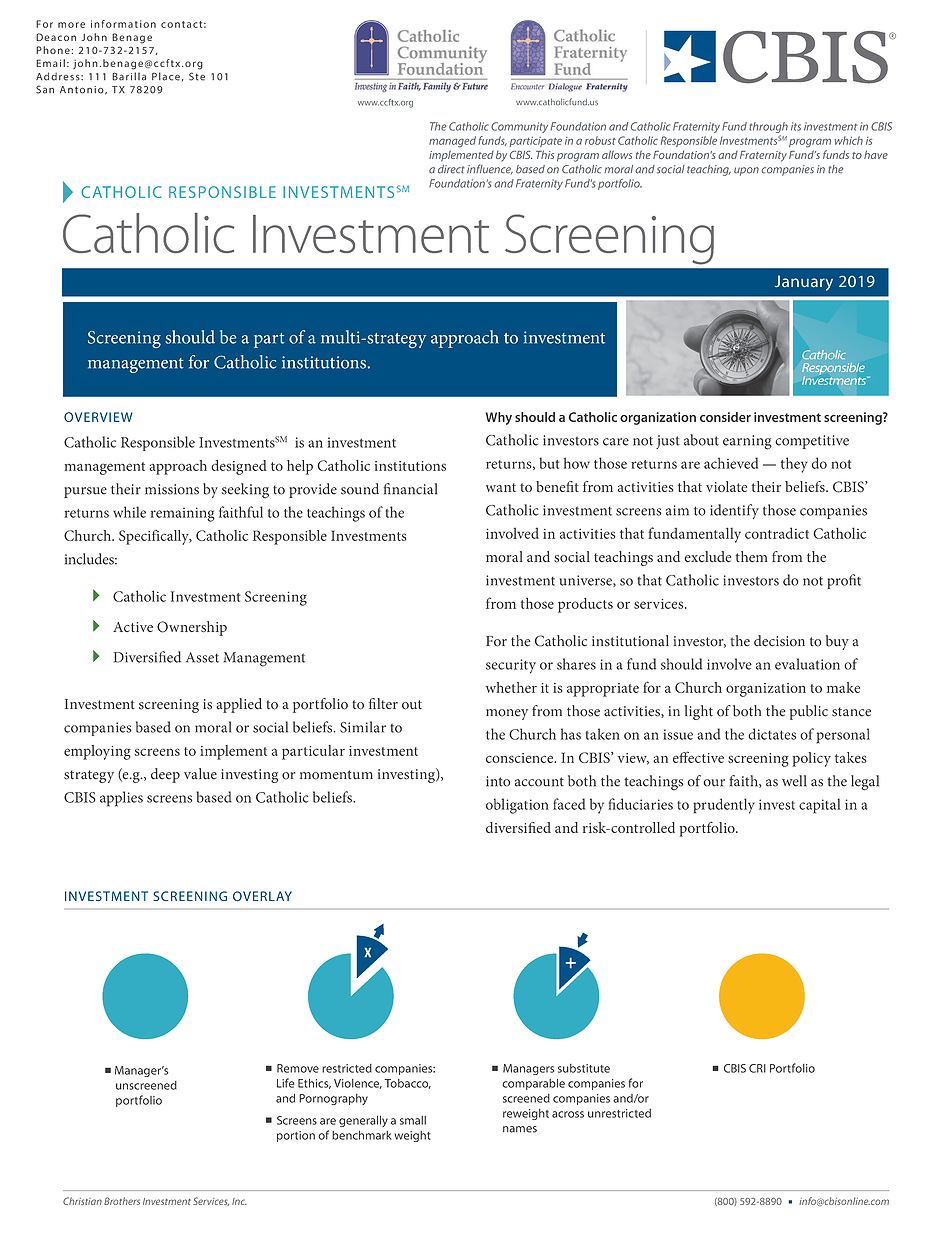  Describe the element at coordinates (794, 781) in the document. I see `well` at that location.
